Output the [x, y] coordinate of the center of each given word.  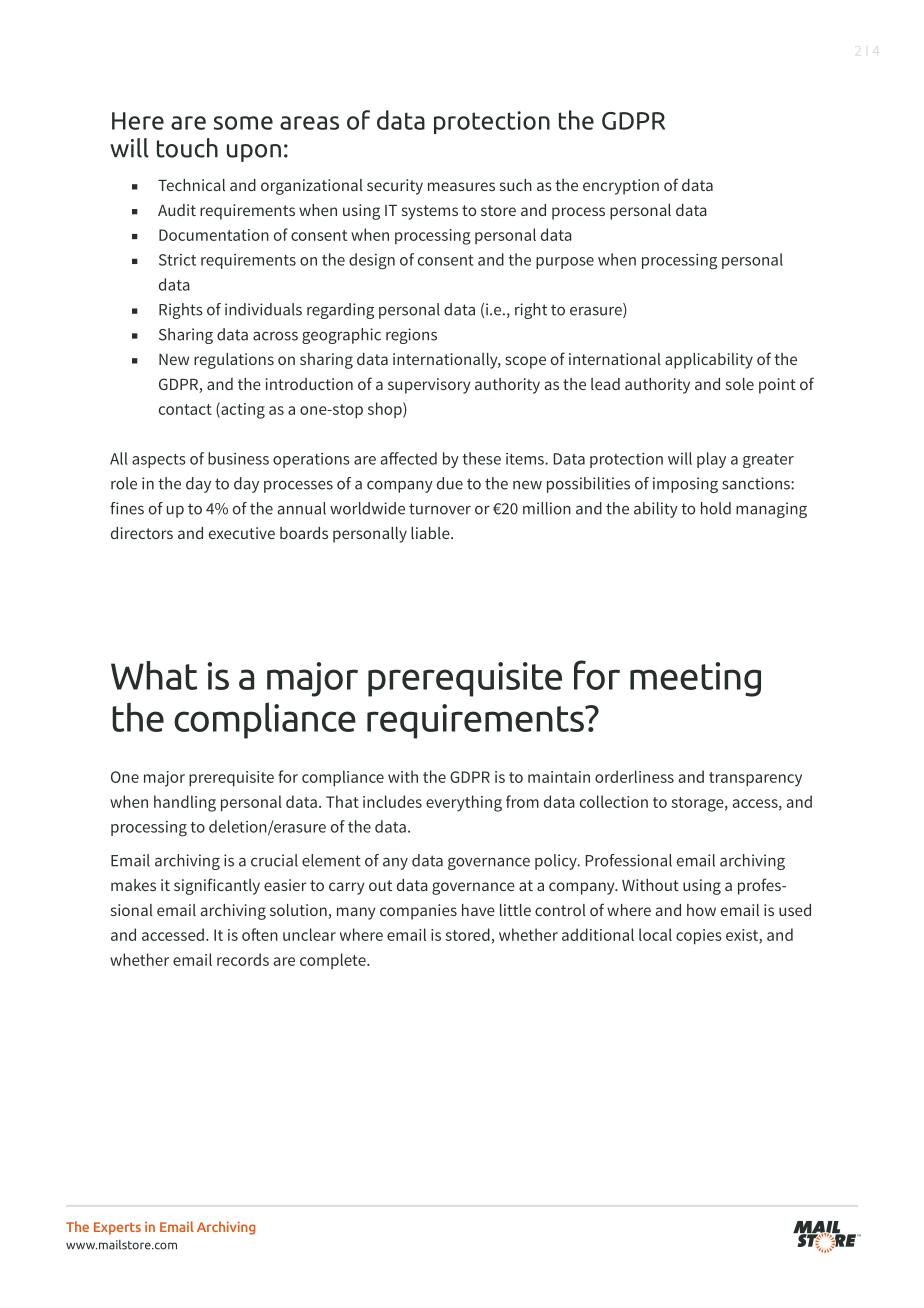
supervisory [429, 386]
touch [187, 148]
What [154, 675]
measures [461, 186]
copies [699, 937]
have [478, 910]
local [655, 934]
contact [185, 409]
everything [464, 803]
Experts [117, 1228]
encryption [621, 187]
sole [740, 384]
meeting [695, 679]
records [243, 959]
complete [334, 961]
